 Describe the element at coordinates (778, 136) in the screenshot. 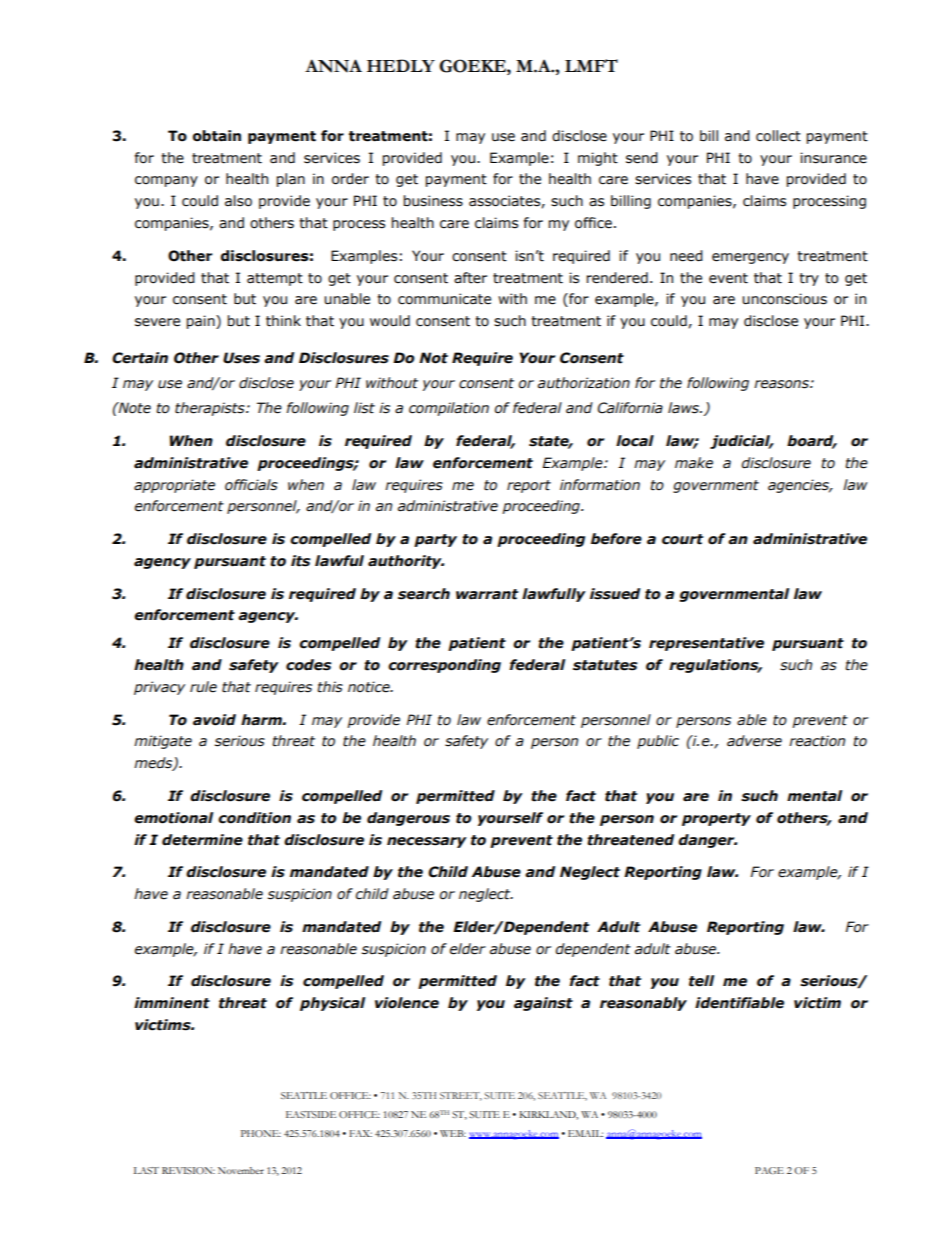

I see `collect` at that location.
